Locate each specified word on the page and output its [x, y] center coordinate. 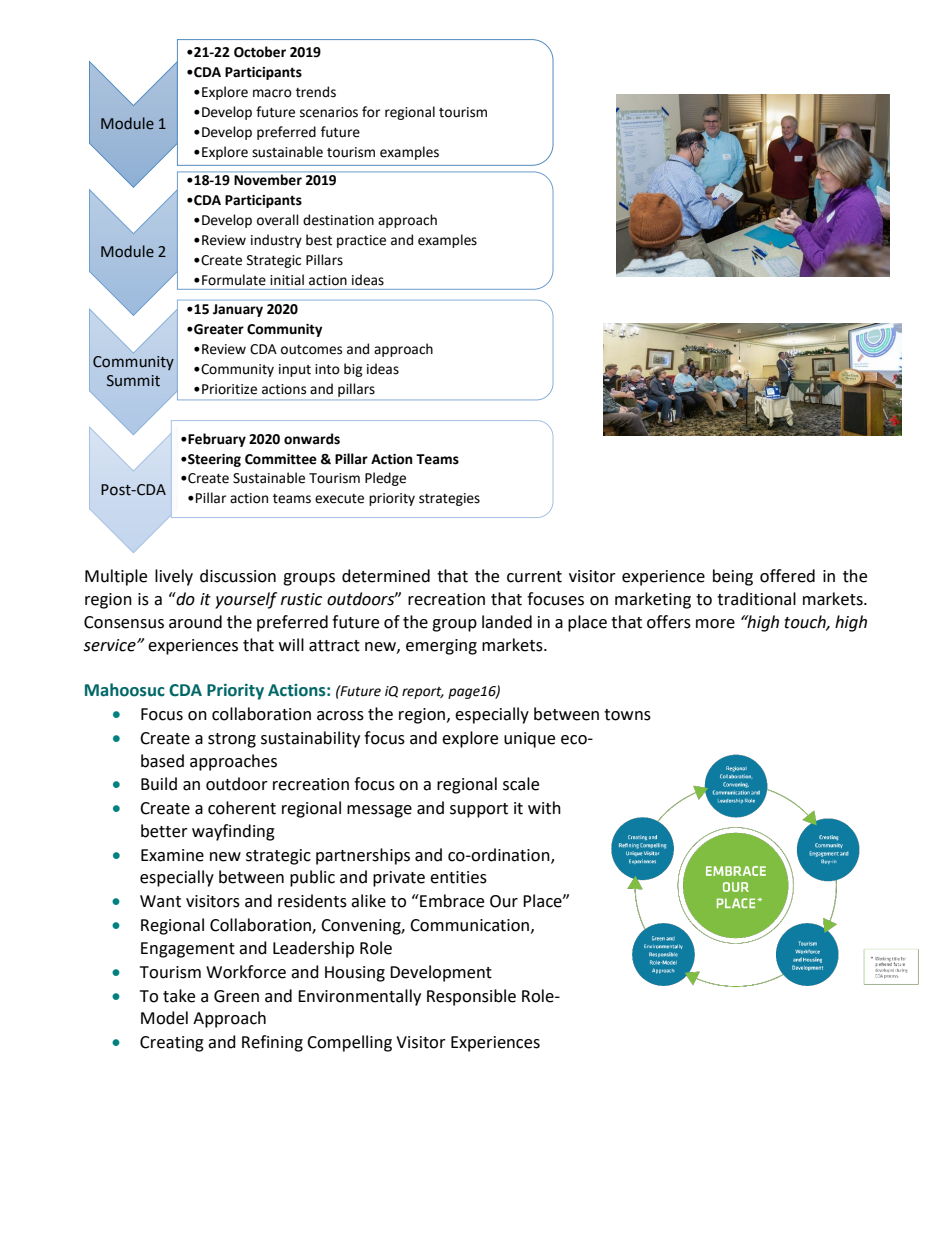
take [179, 996]
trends [316, 92]
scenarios [329, 112]
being [733, 577]
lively [174, 577]
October [260, 52]
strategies [449, 499]
